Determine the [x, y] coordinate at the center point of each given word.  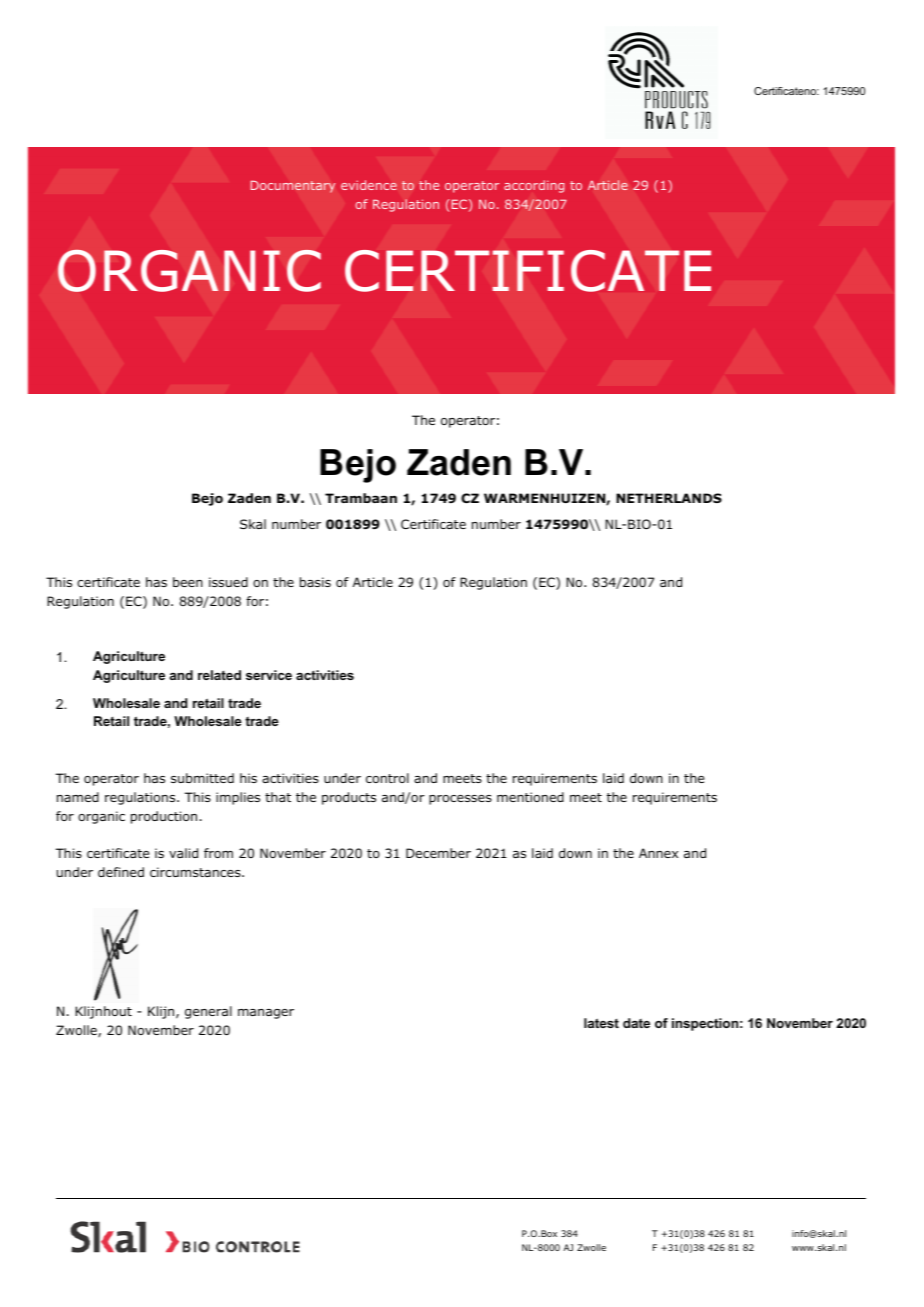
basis [315, 582]
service [269, 675]
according [534, 186]
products [349, 798]
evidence [369, 185]
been [188, 582]
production [164, 817]
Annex [658, 853]
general [208, 1012]
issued [228, 582]
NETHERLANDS [669, 498]
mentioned [530, 797]
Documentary [293, 186]
